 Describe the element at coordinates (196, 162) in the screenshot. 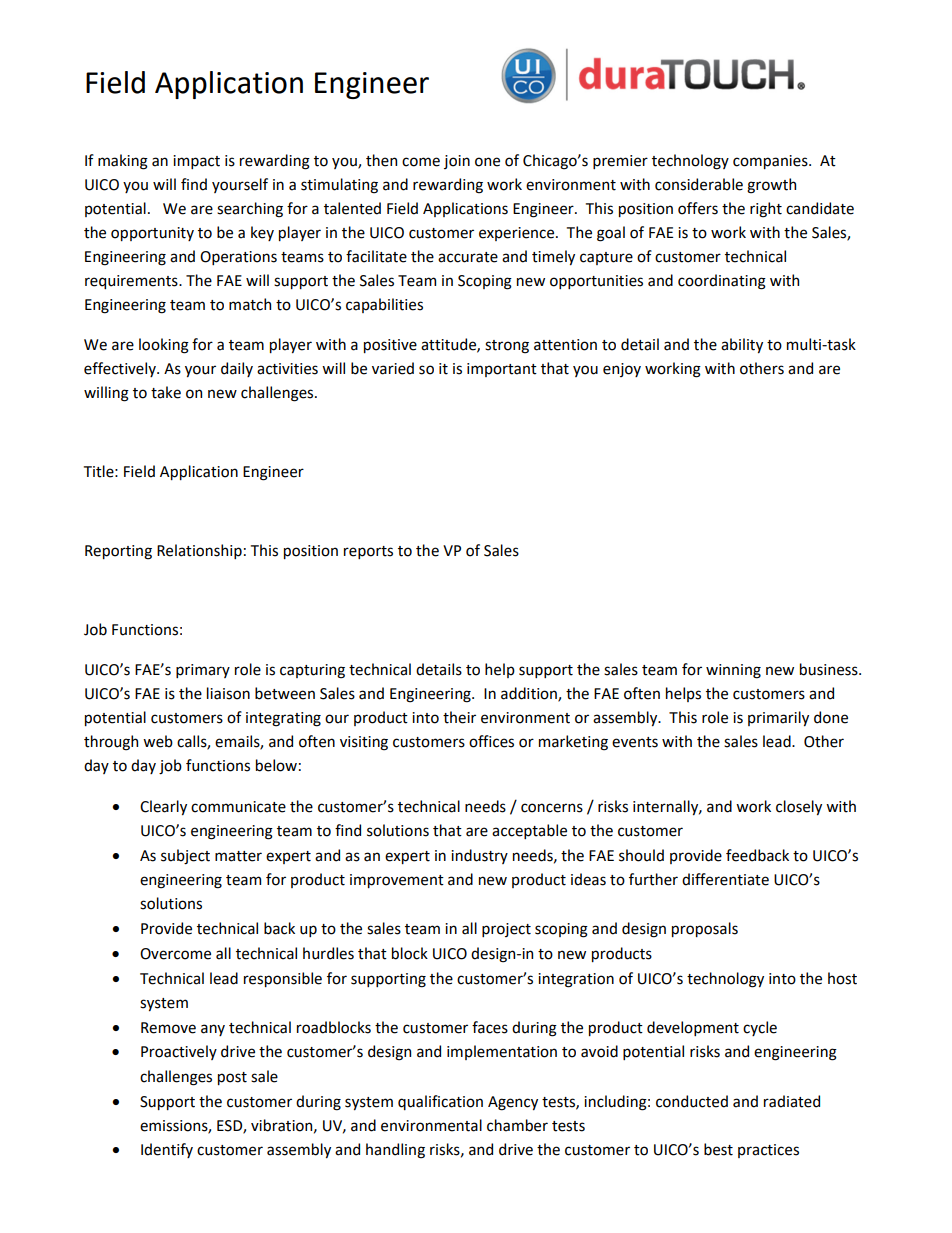

I see `impact` at that location.
